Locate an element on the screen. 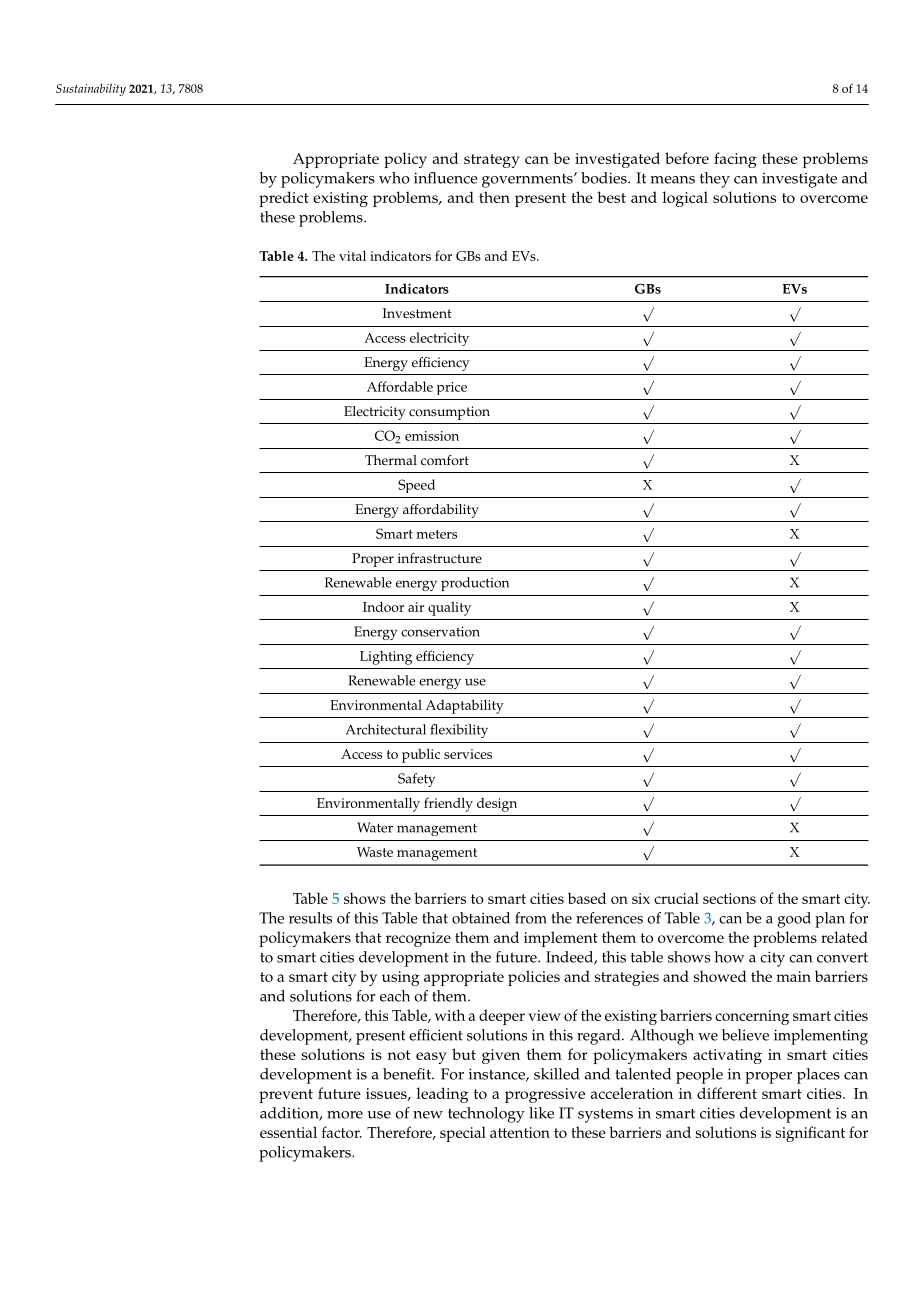 The height and width of the screenshot is (1308, 924). strategy is located at coordinates (492, 161).
